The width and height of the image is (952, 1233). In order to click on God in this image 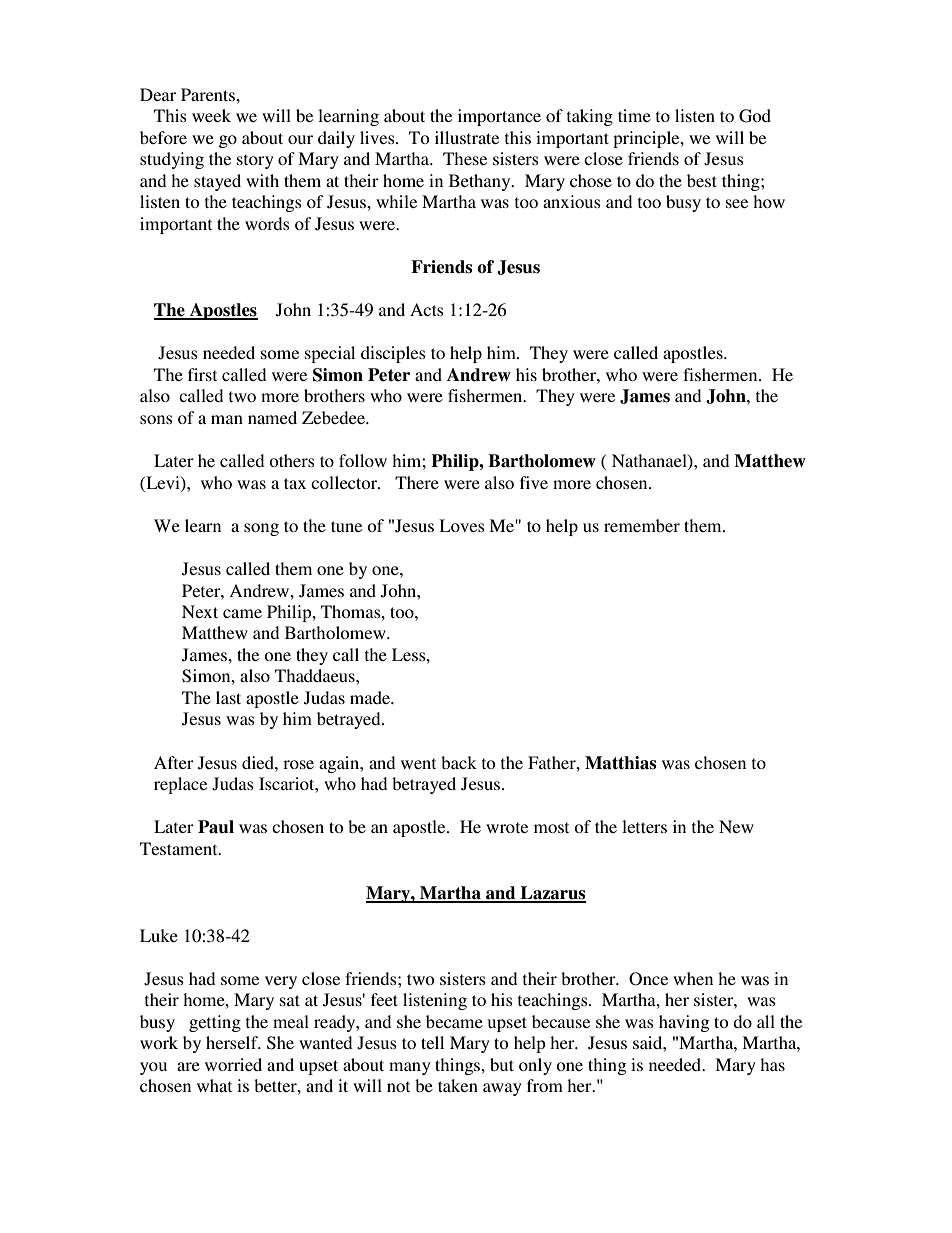, I will do `click(755, 116)`.
